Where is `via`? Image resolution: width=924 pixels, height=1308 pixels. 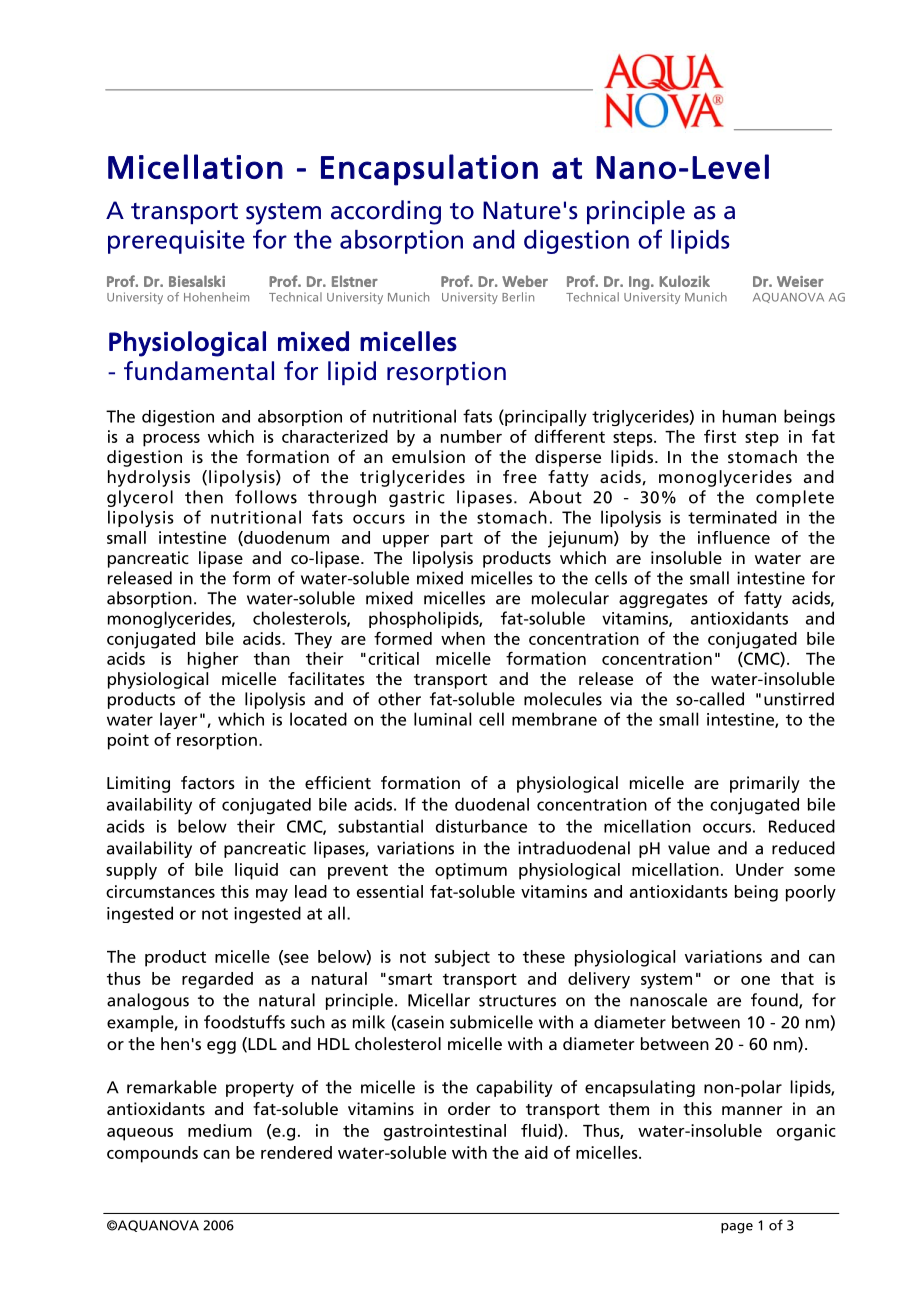
via is located at coordinates (621, 699).
